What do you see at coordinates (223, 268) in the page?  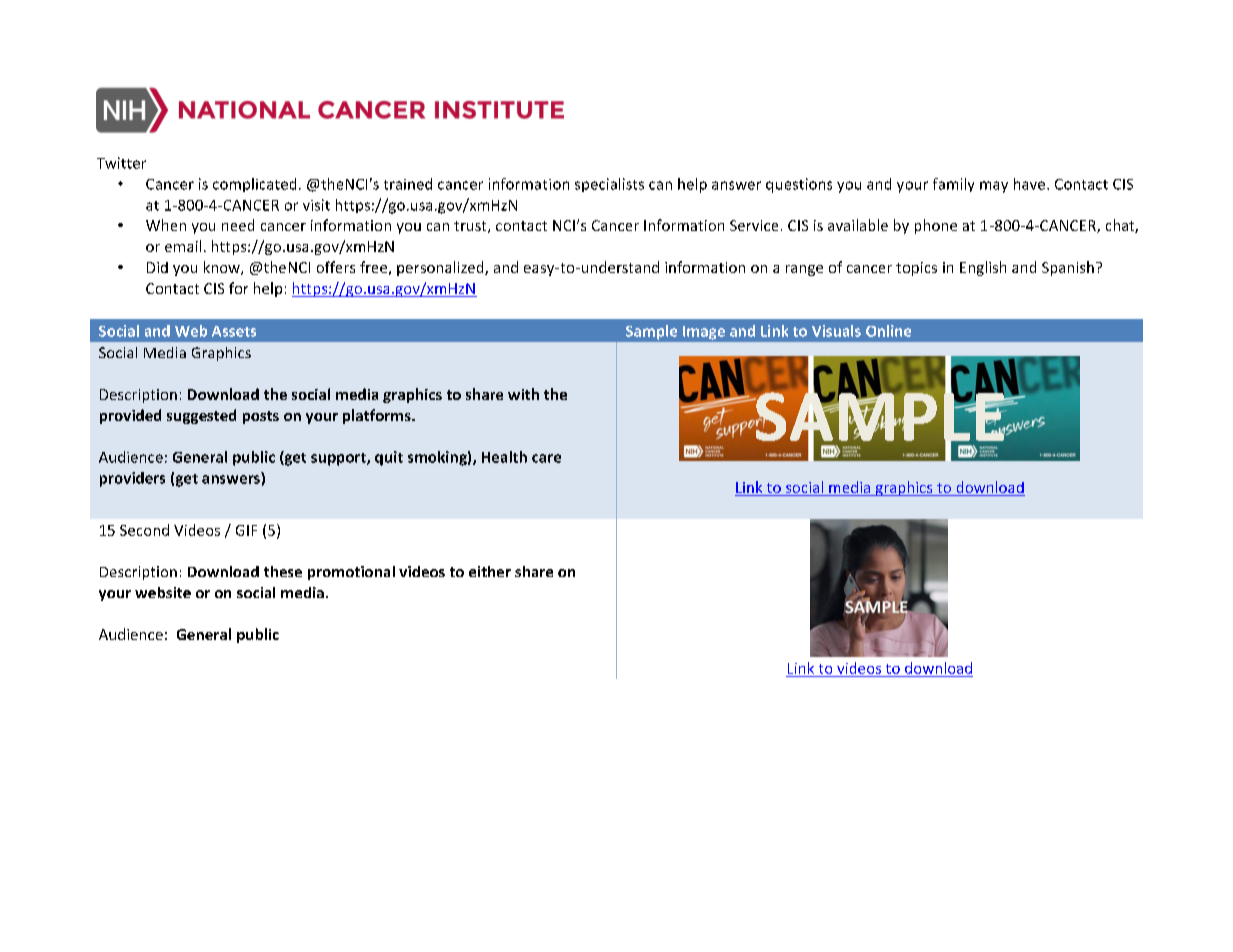 I see `know` at bounding box center [223, 268].
